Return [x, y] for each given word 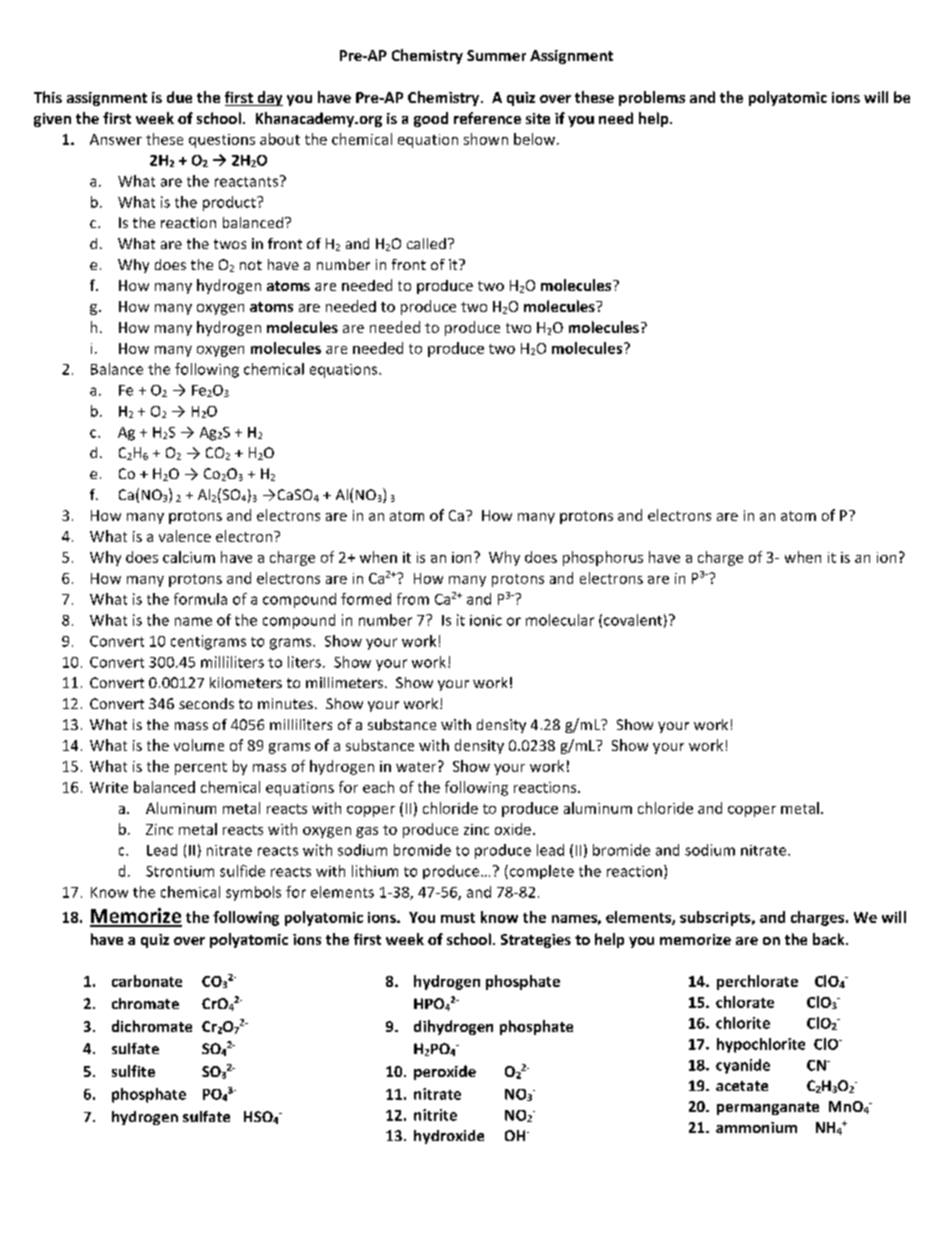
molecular [560, 620]
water [417, 766]
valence [185, 536]
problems [652, 98]
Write [109, 787]
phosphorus [603, 558]
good [431, 119]
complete [540, 872]
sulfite [133, 1071]
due [179, 97]
